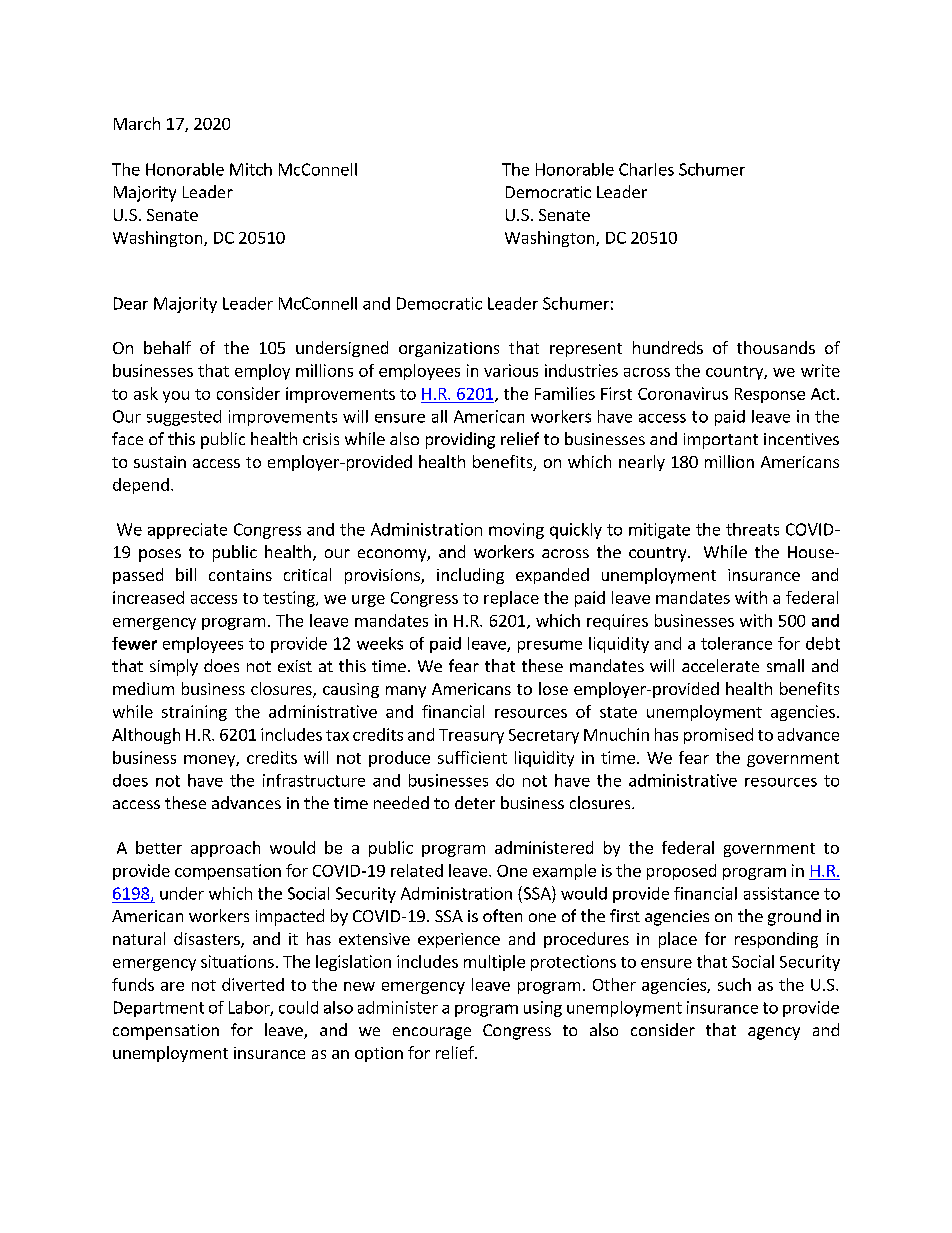  I want to click on Department, so click(159, 1009).
